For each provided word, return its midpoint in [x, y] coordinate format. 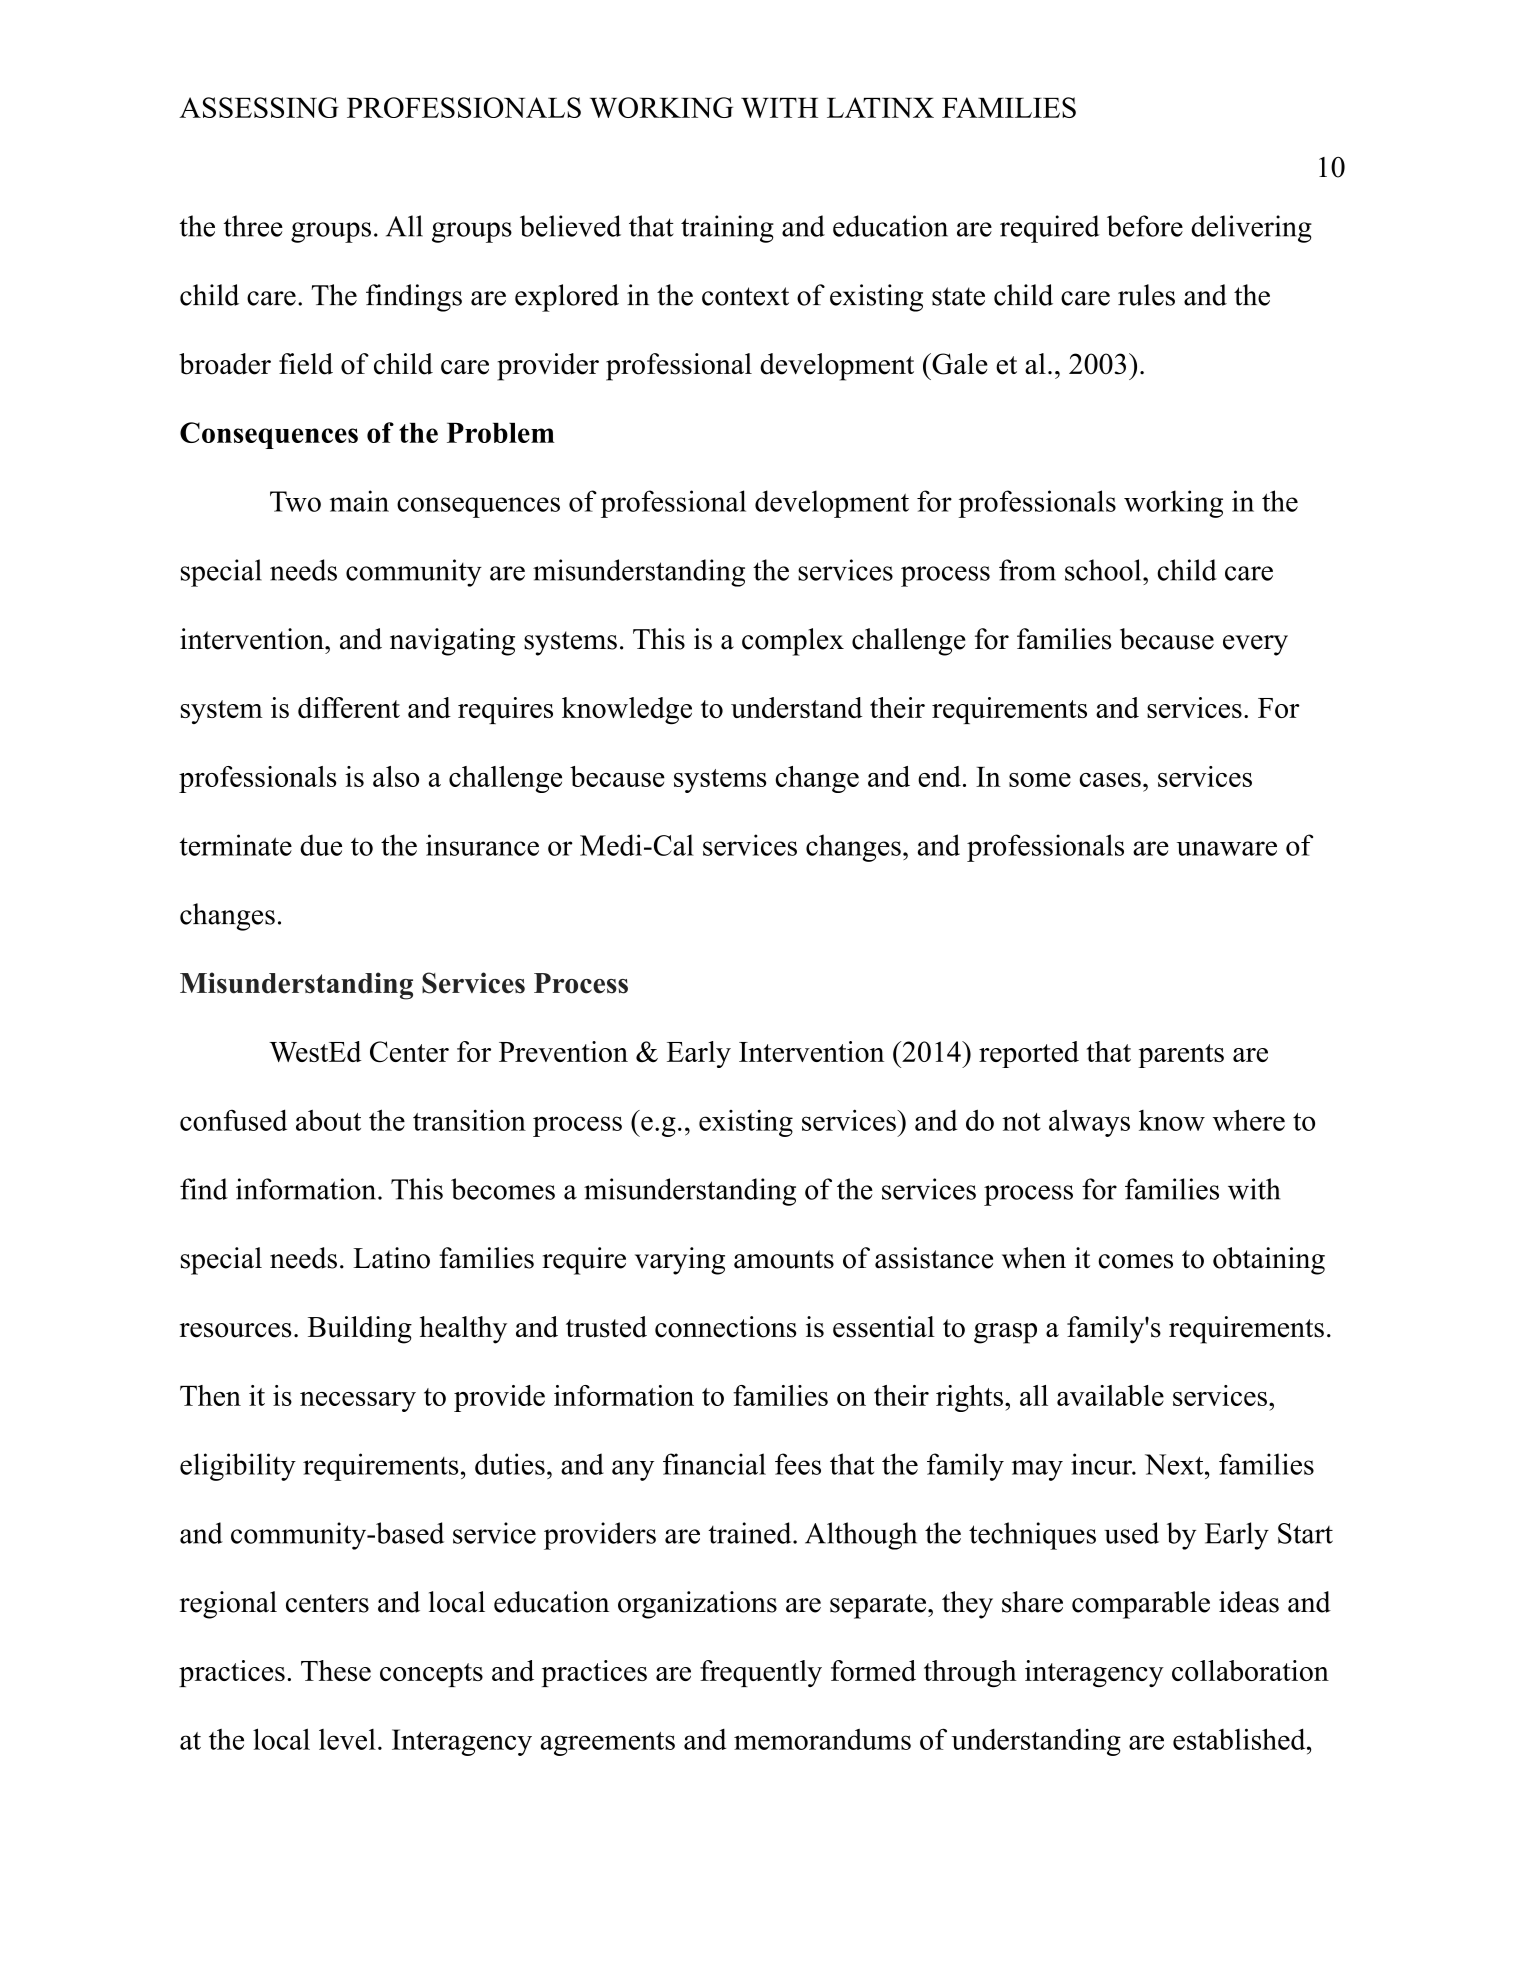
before [1145, 226]
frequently [761, 1673]
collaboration [1250, 1670]
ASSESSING [259, 107]
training [727, 229]
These [336, 1670]
